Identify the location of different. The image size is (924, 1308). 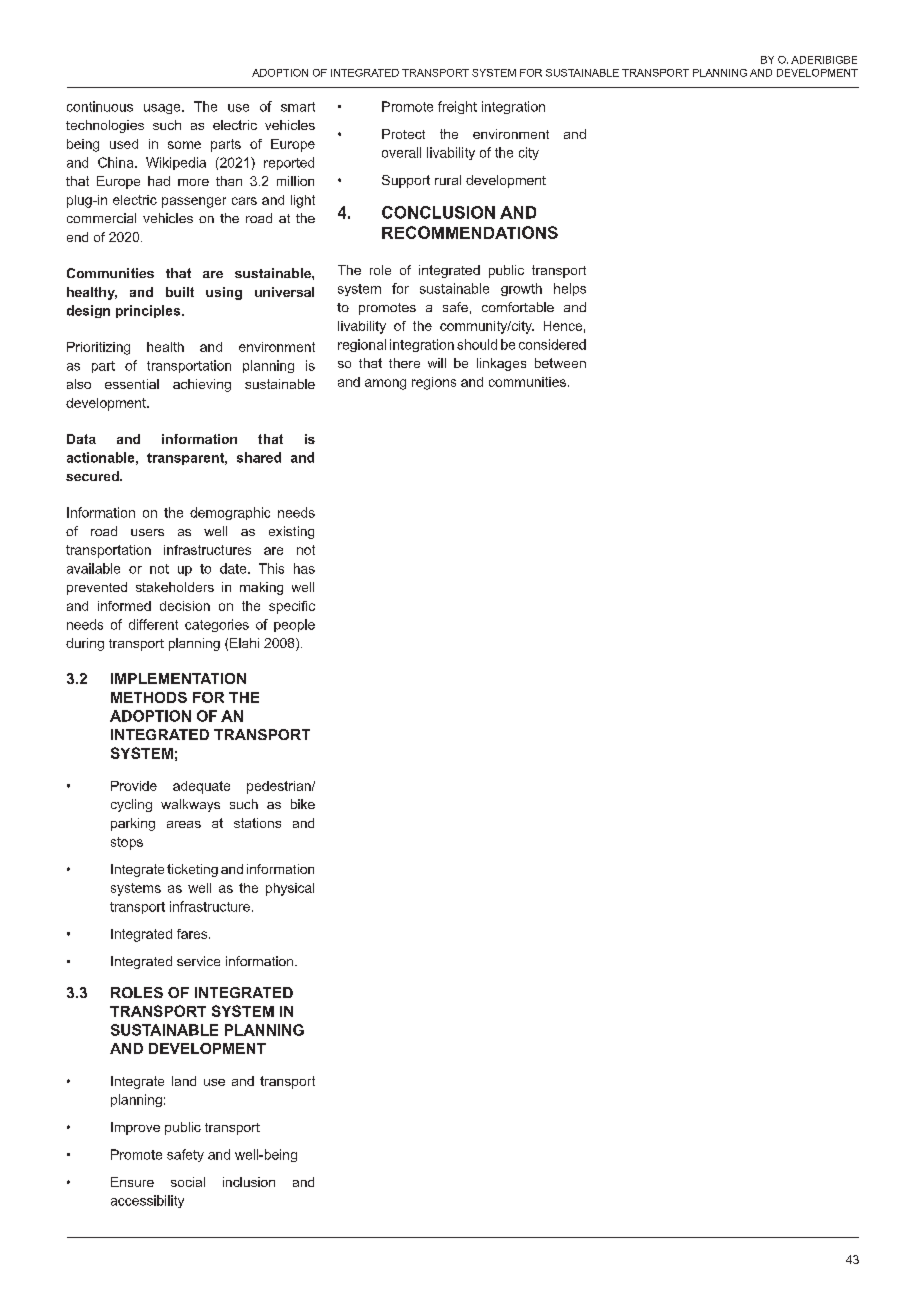
(153, 624).
